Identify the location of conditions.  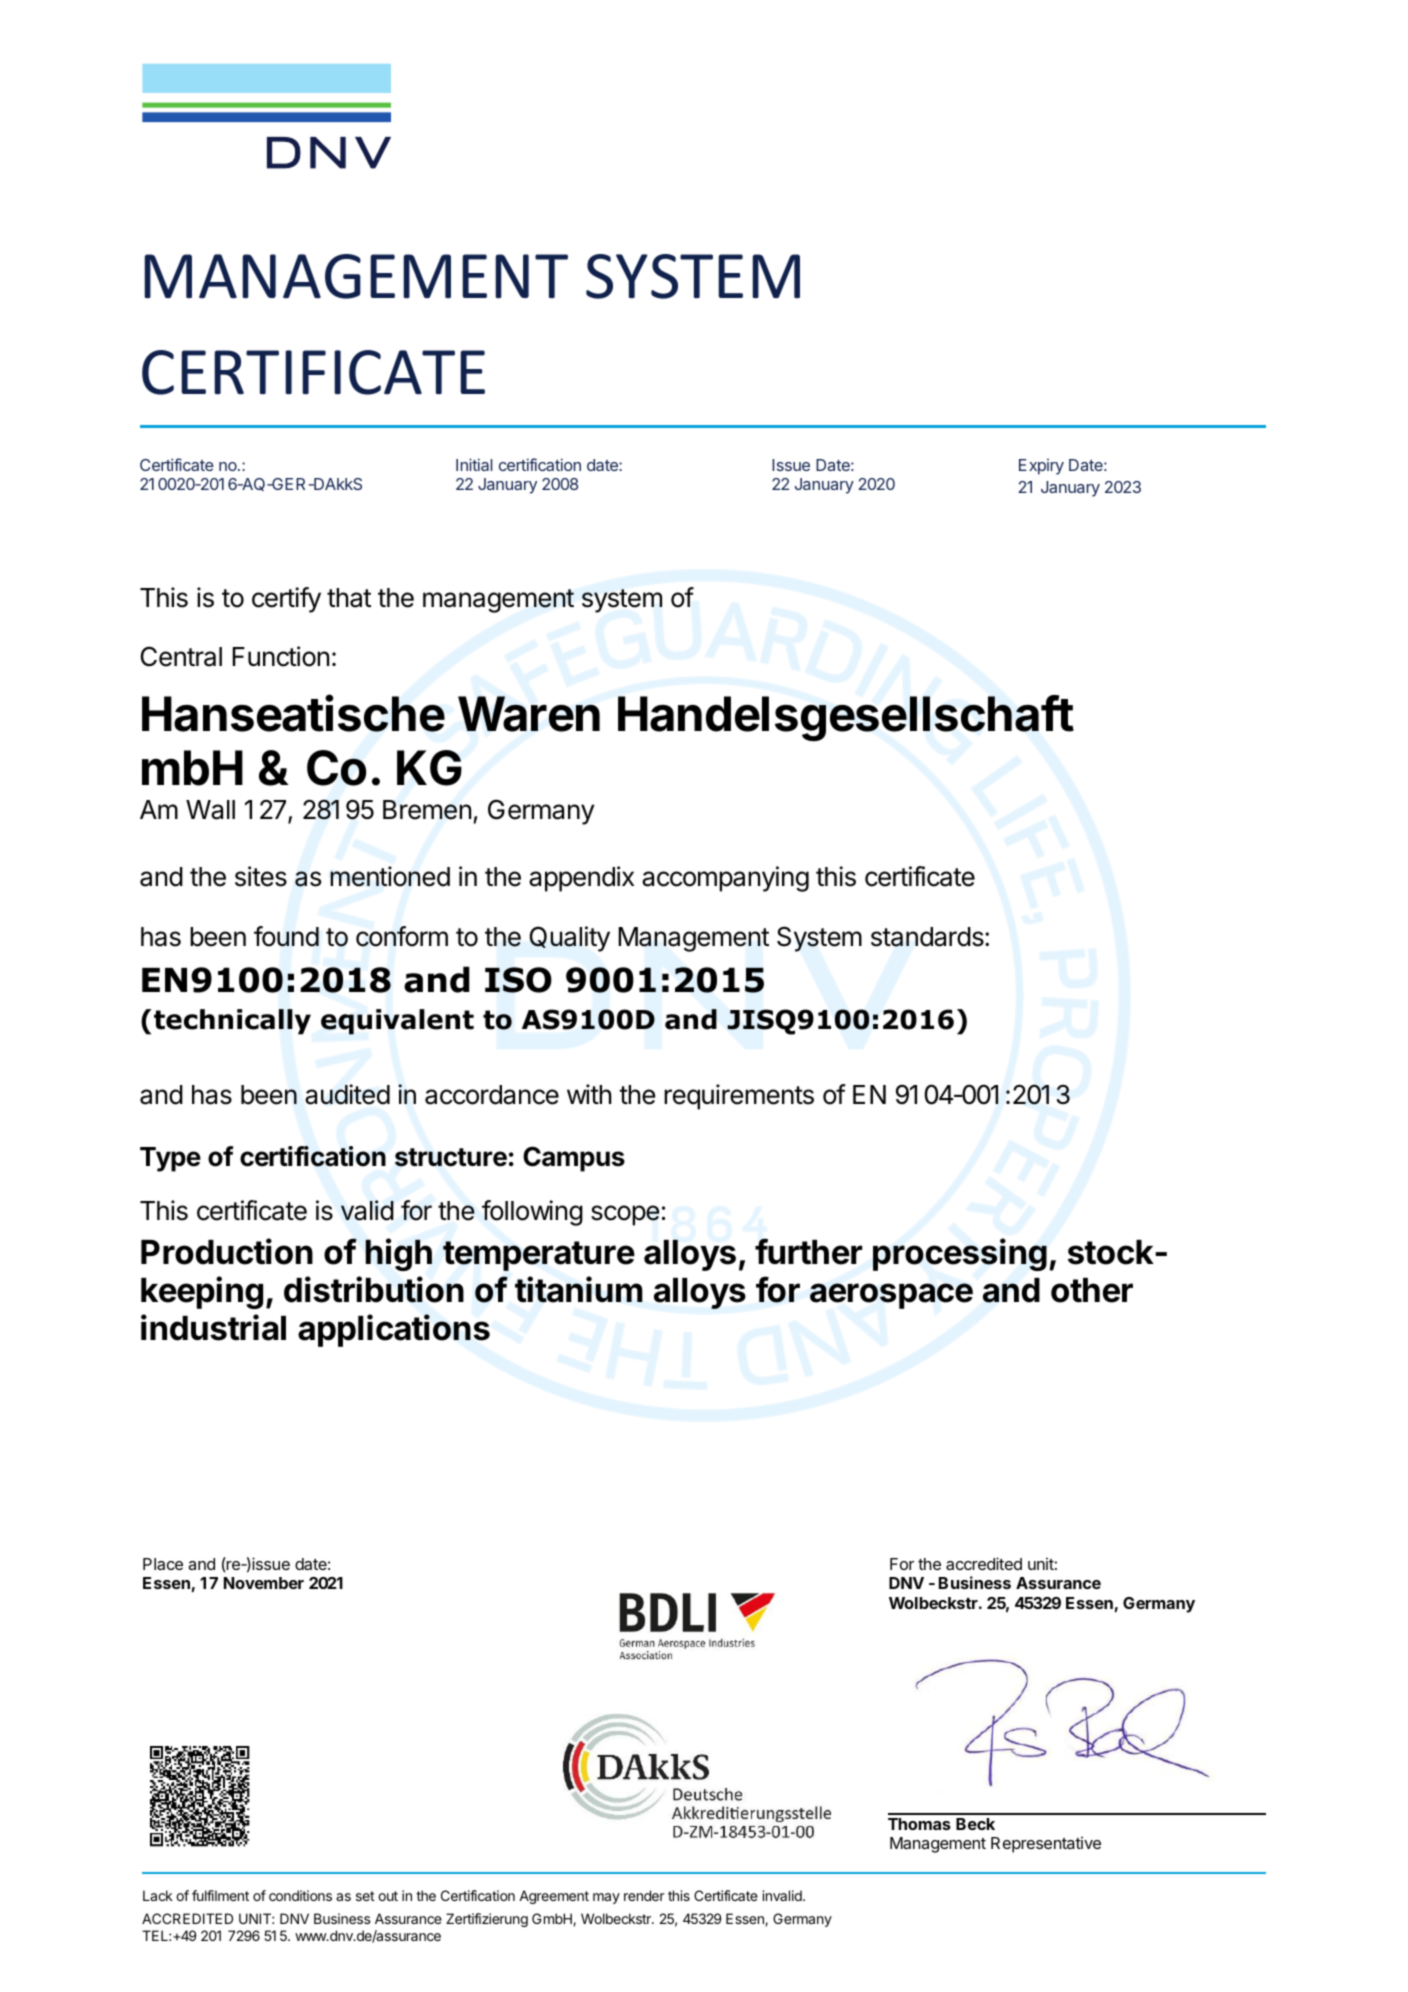
(300, 1895).
